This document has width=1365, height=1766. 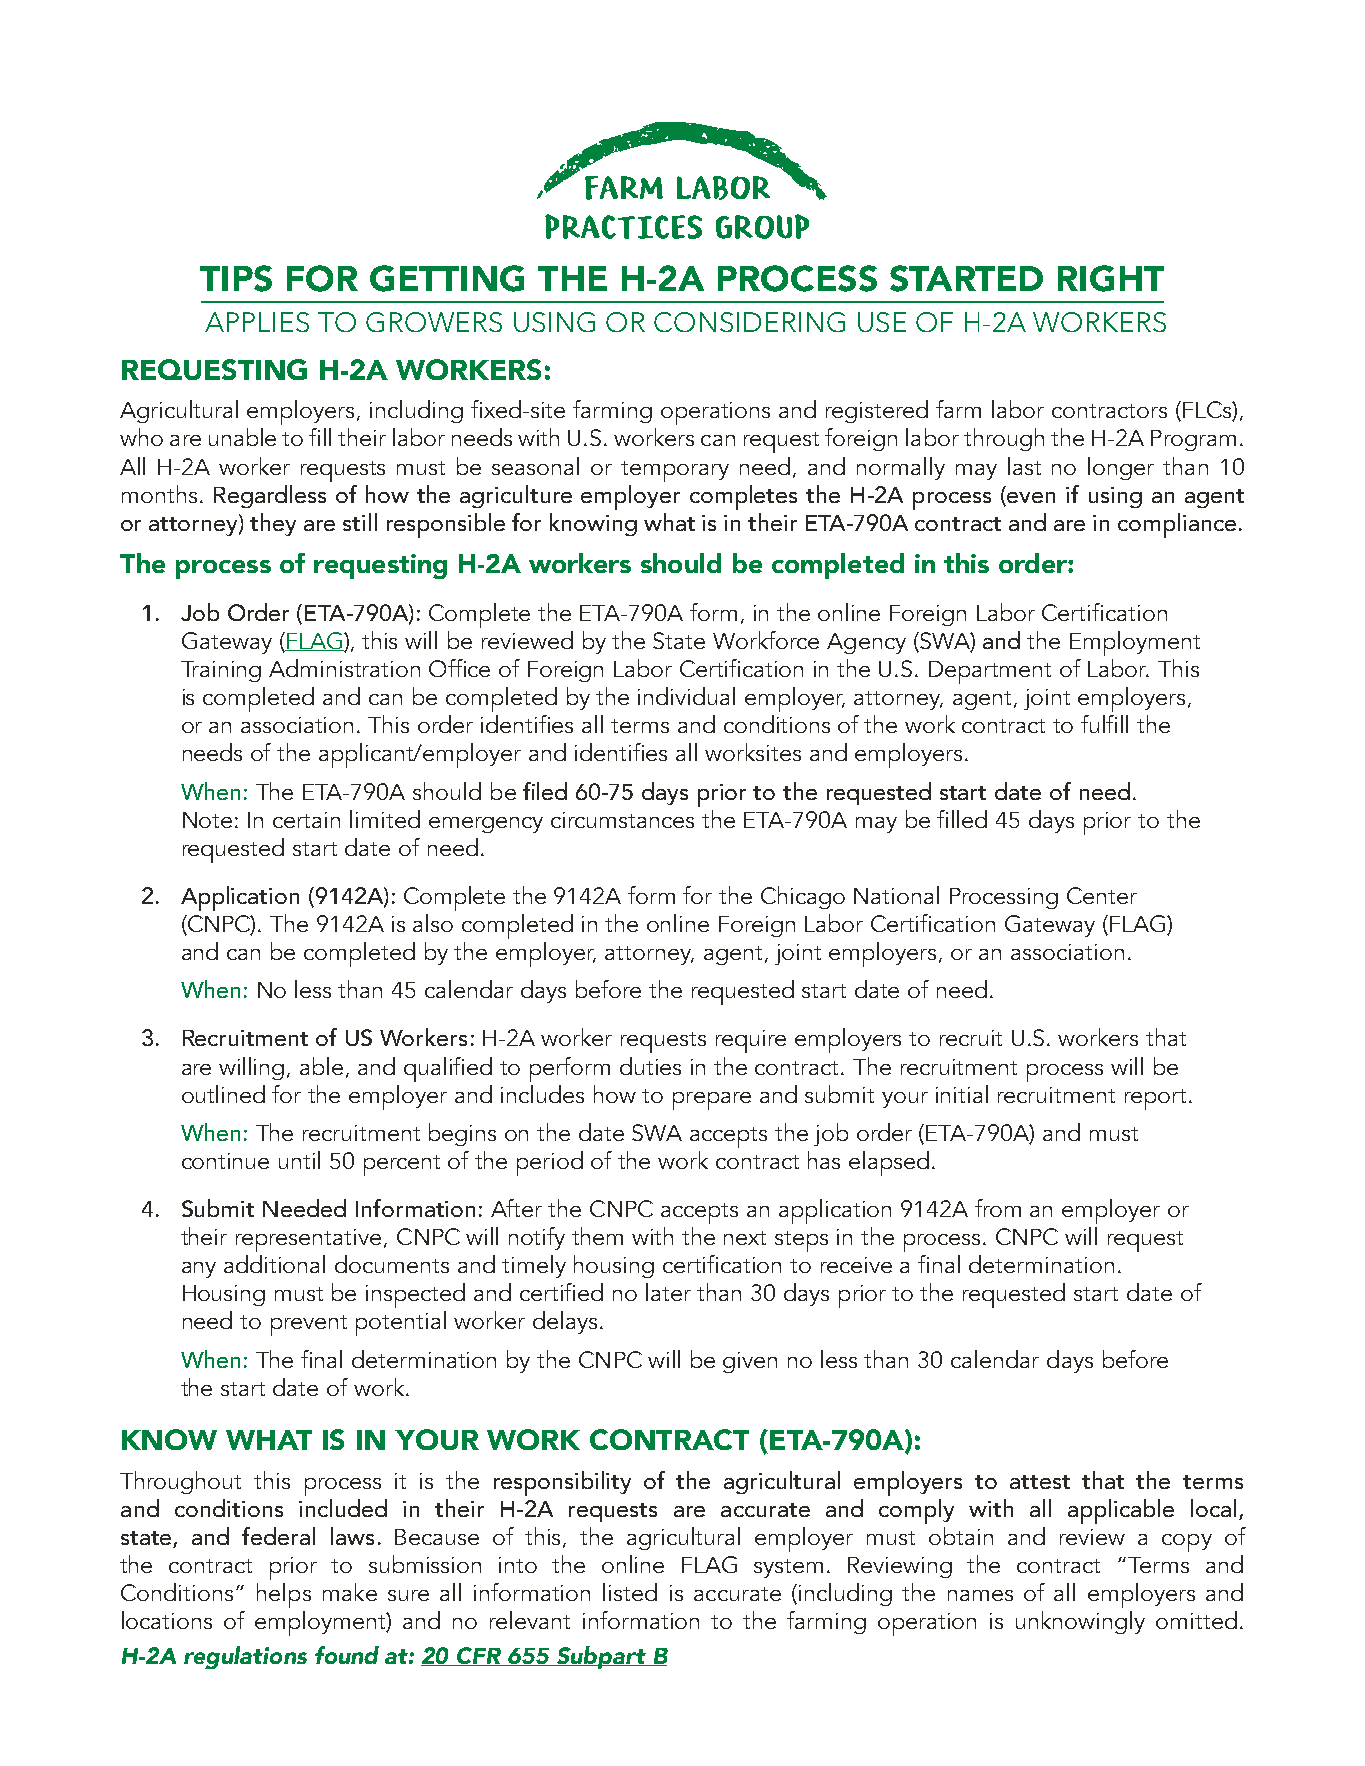 What do you see at coordinates (1111, 278) in the document?
I see `RIGHT` at bounding box center [1111, 278].
